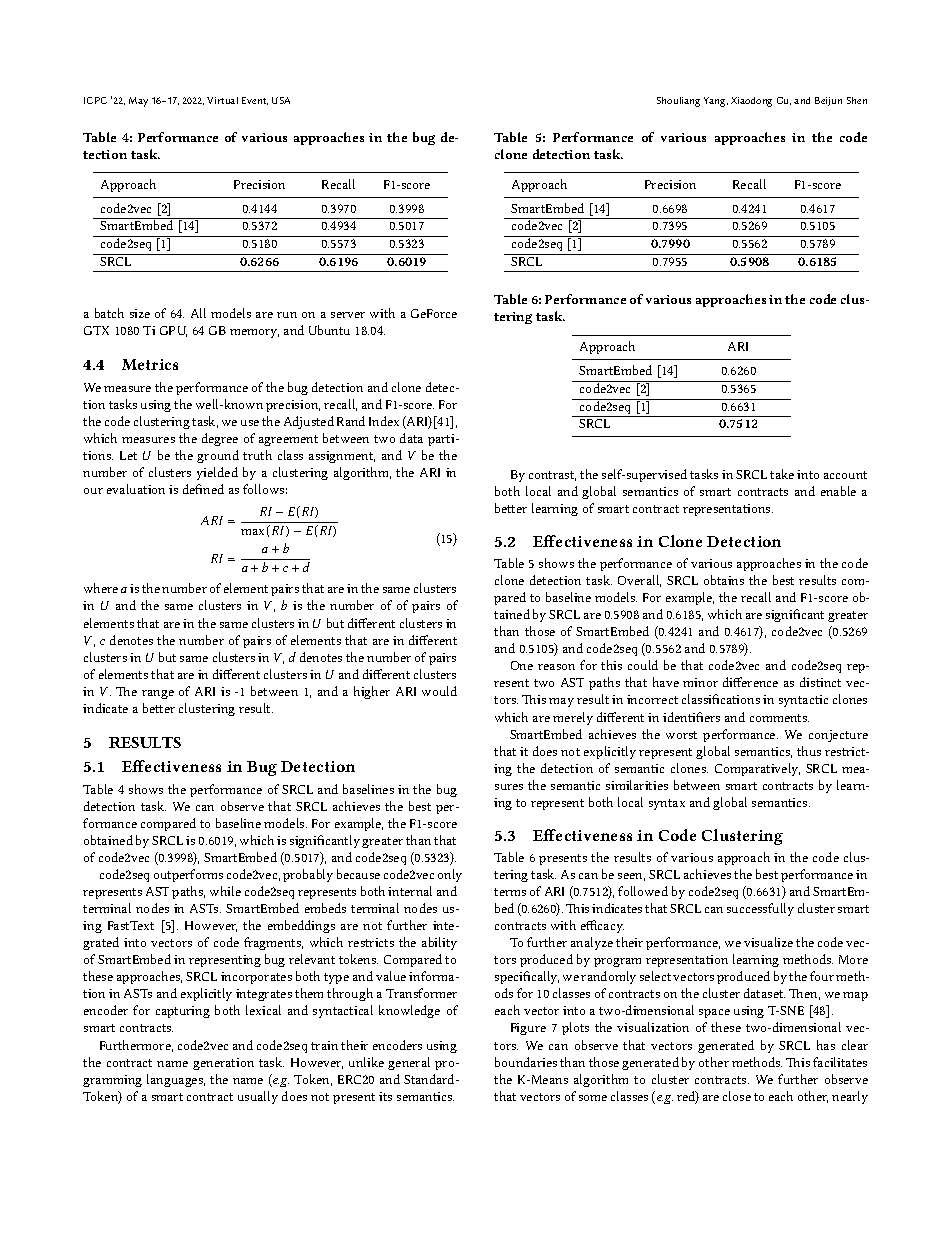 The image size is (952, 1233). Describe the element at coordinates (757, 769) in the document. I see `Comparatively` at that location.
